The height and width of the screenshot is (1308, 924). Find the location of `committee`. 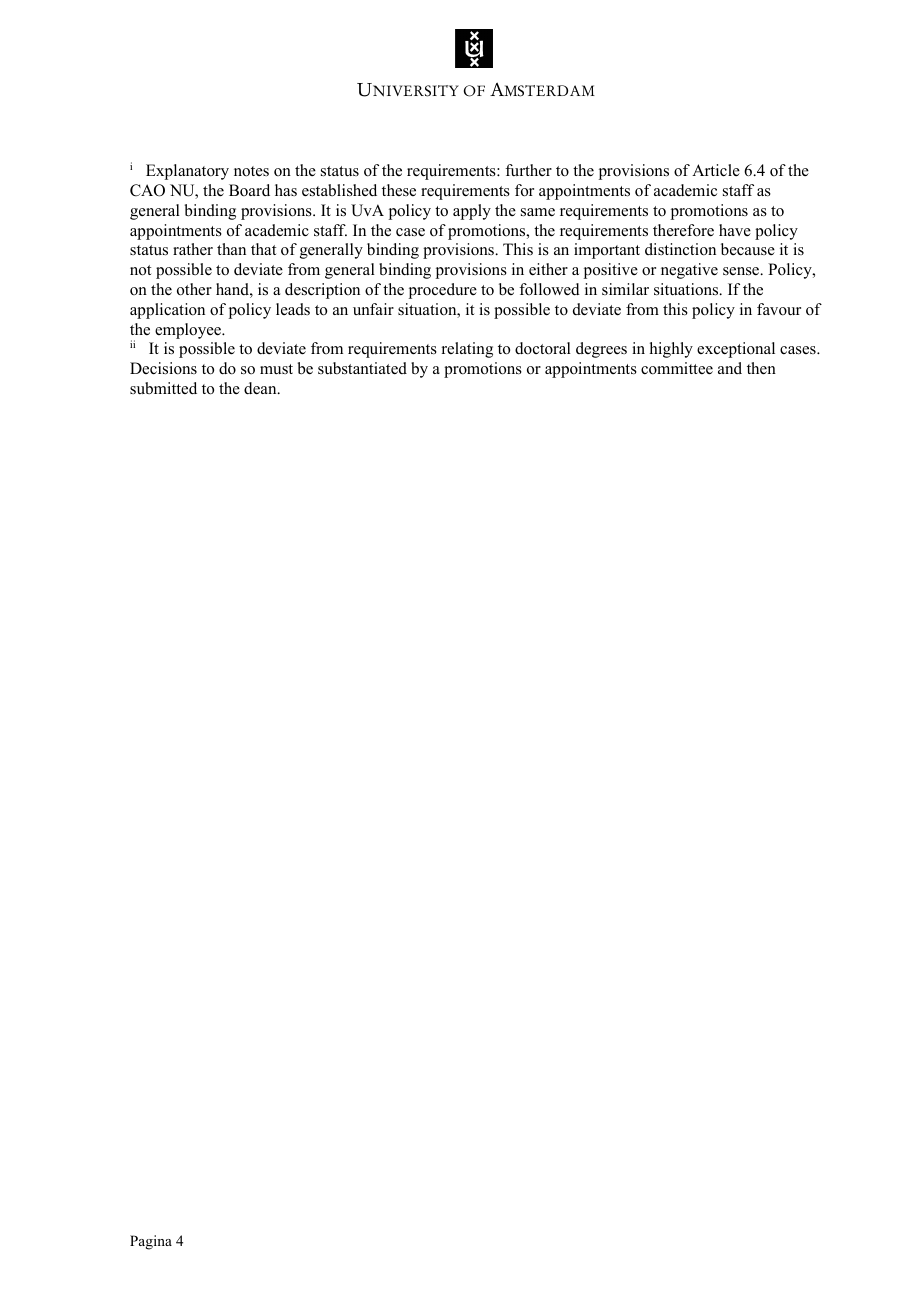

committee is located at coordinates (677, 368).
